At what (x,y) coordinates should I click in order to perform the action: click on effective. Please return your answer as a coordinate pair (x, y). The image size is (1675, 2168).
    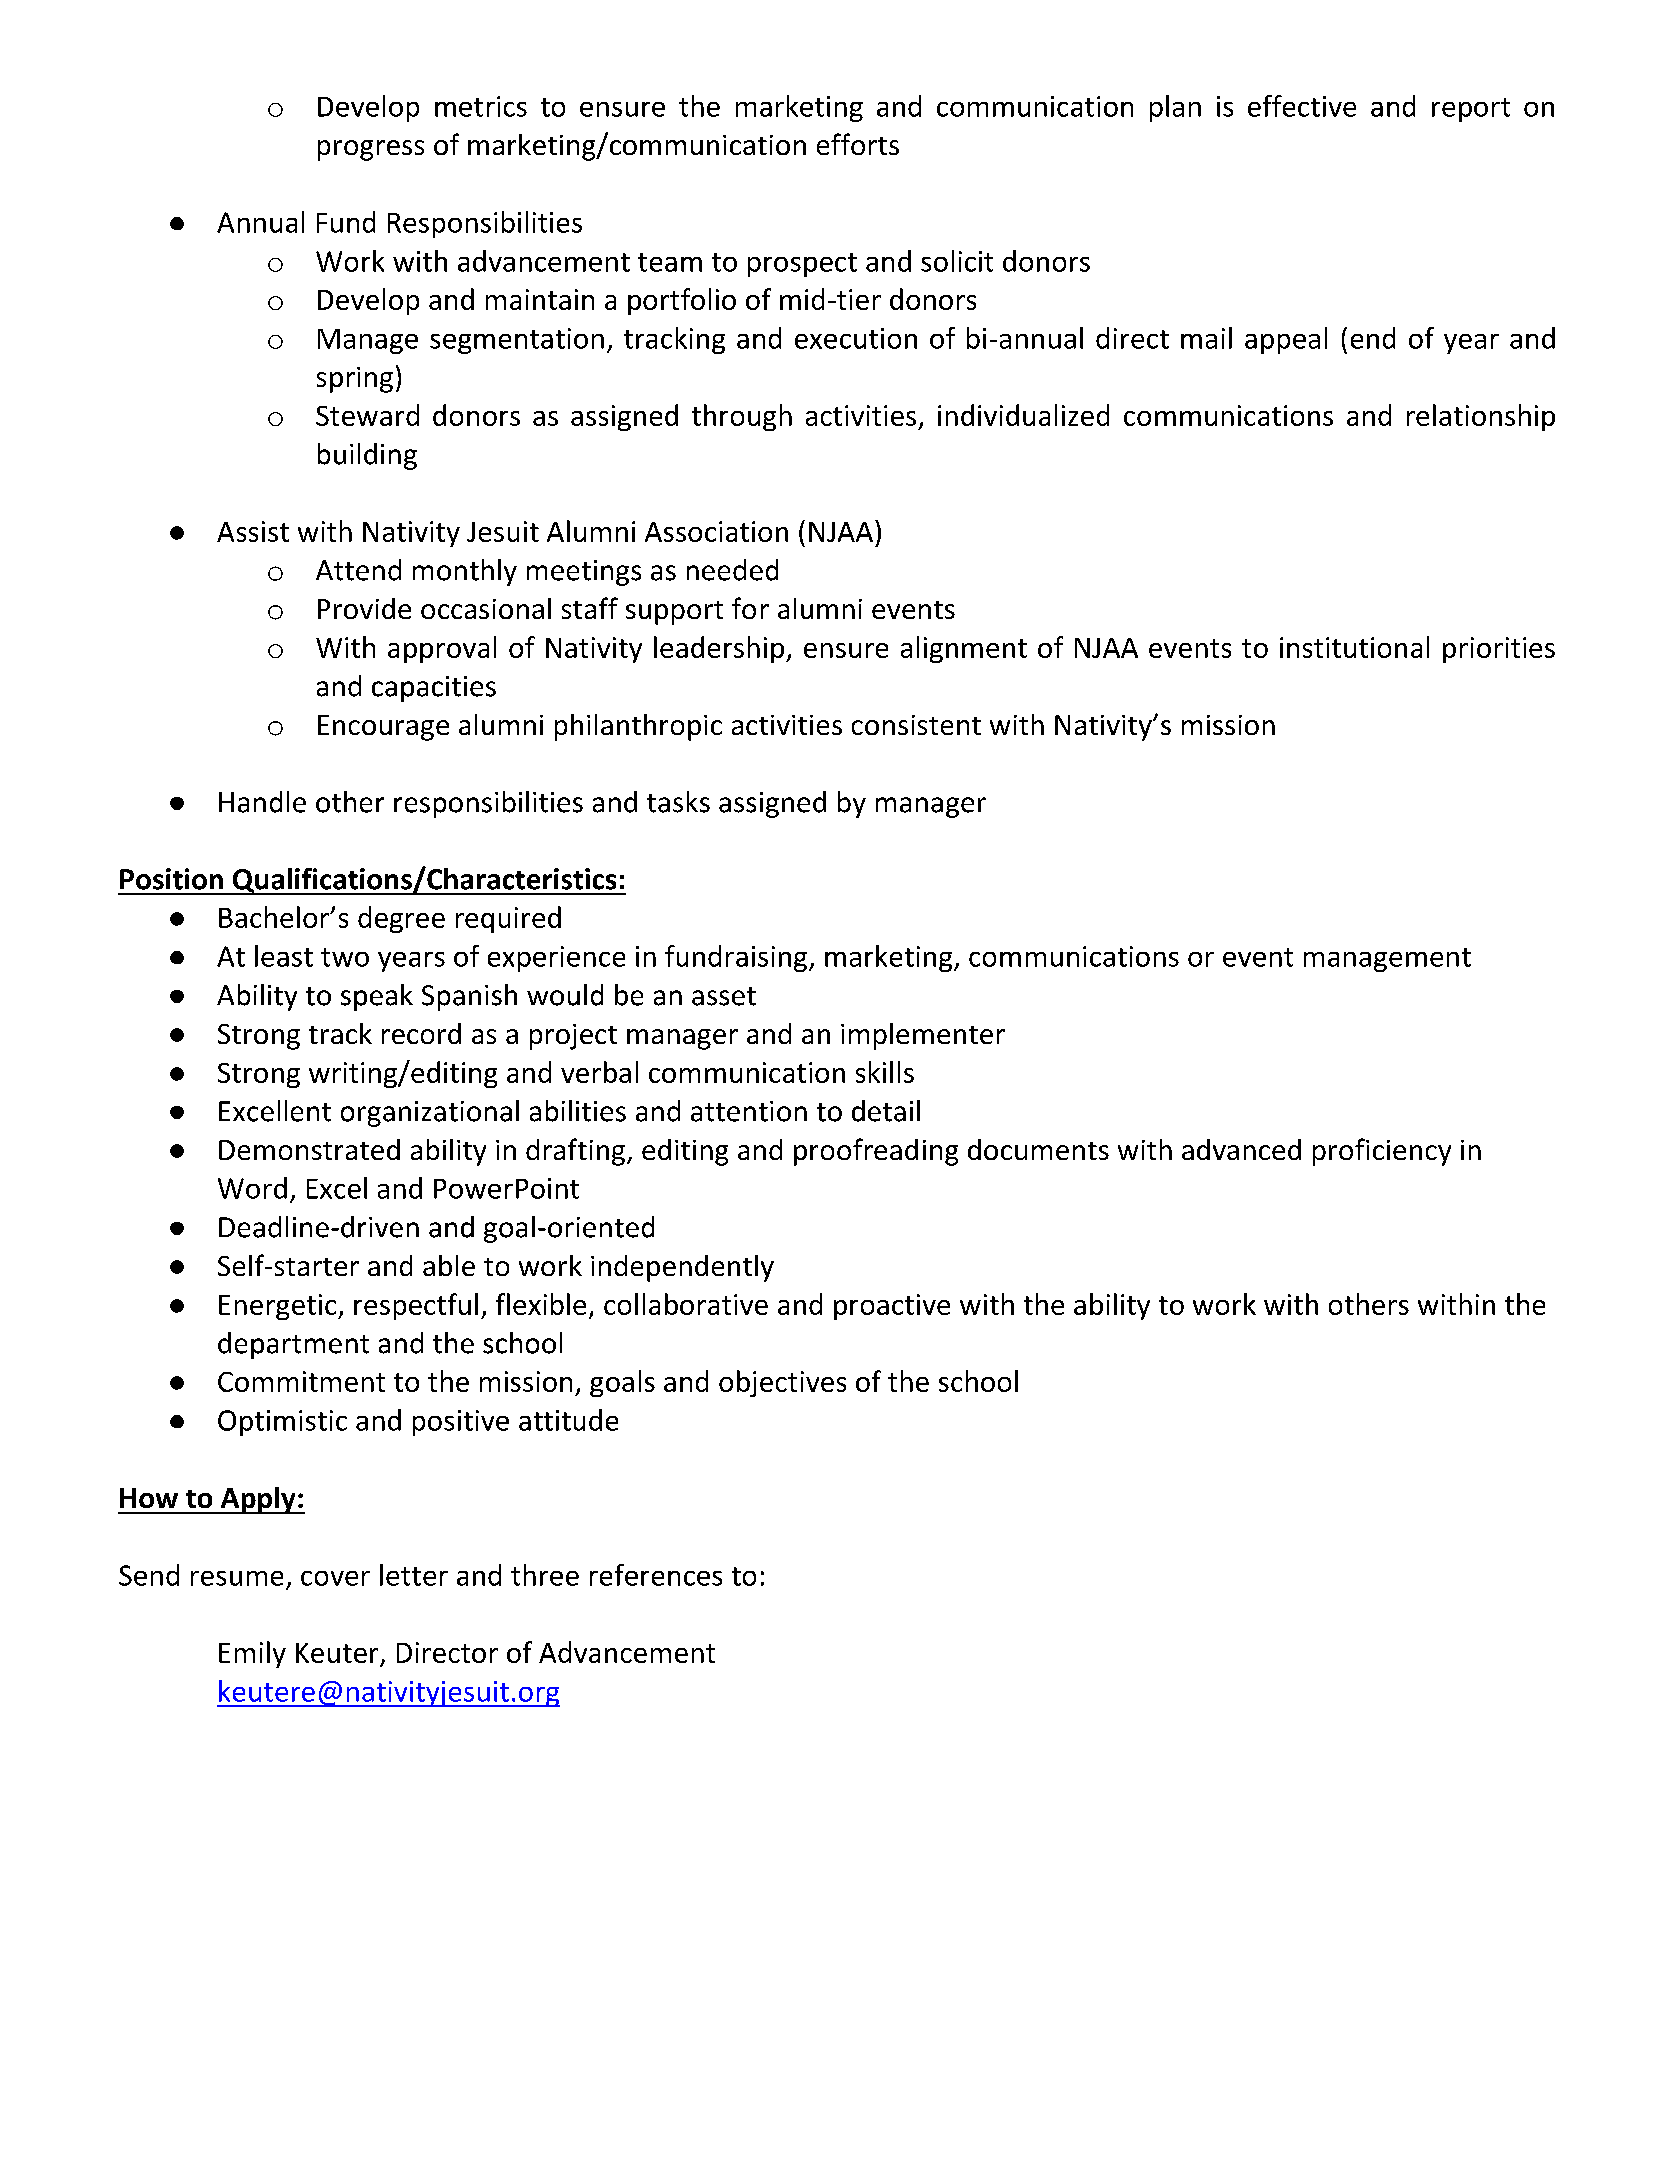
    Looking at the image, I should click on (1302, 106).
